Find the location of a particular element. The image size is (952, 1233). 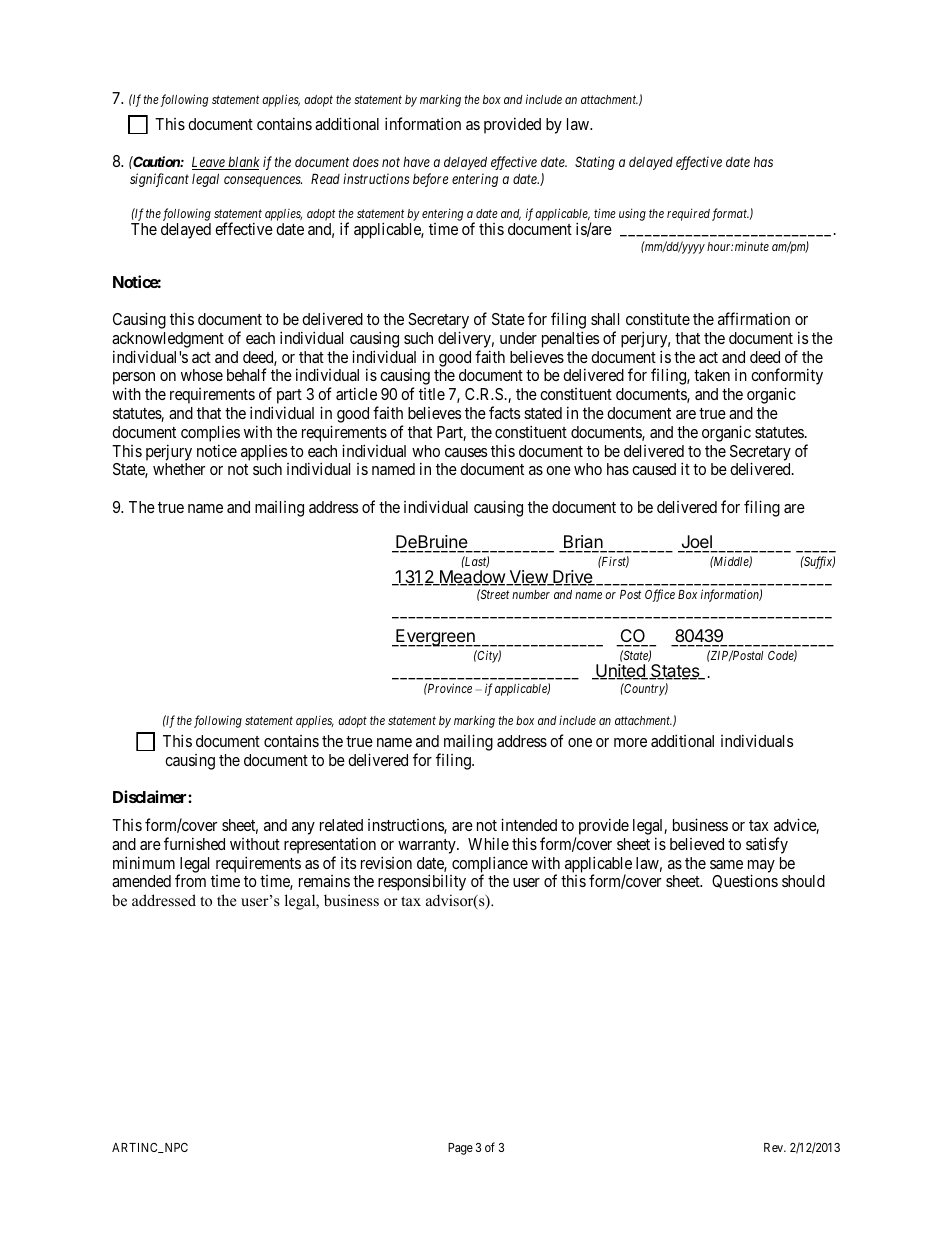

should is located at coordinates (803, 881).
